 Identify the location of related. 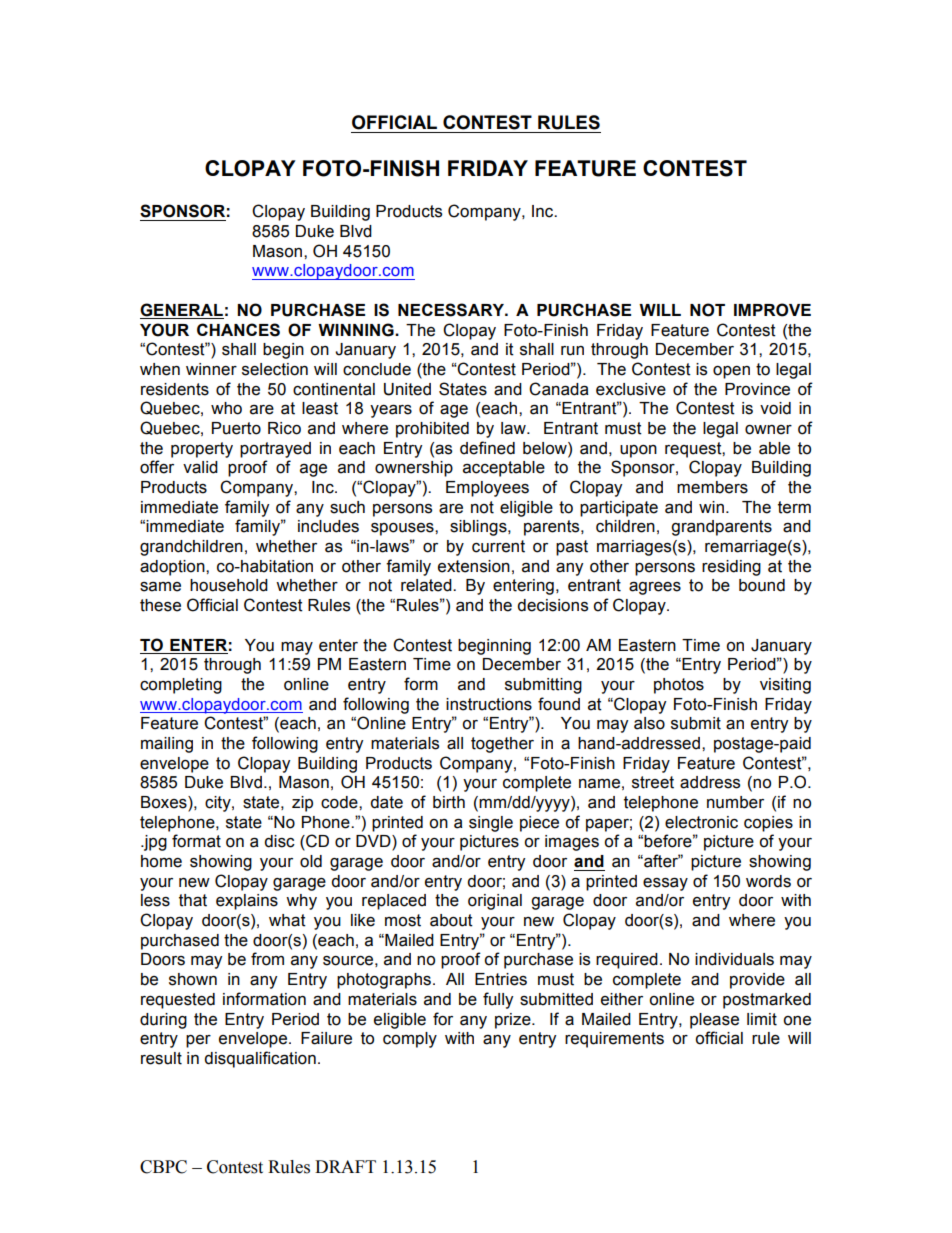
(427, 585).
